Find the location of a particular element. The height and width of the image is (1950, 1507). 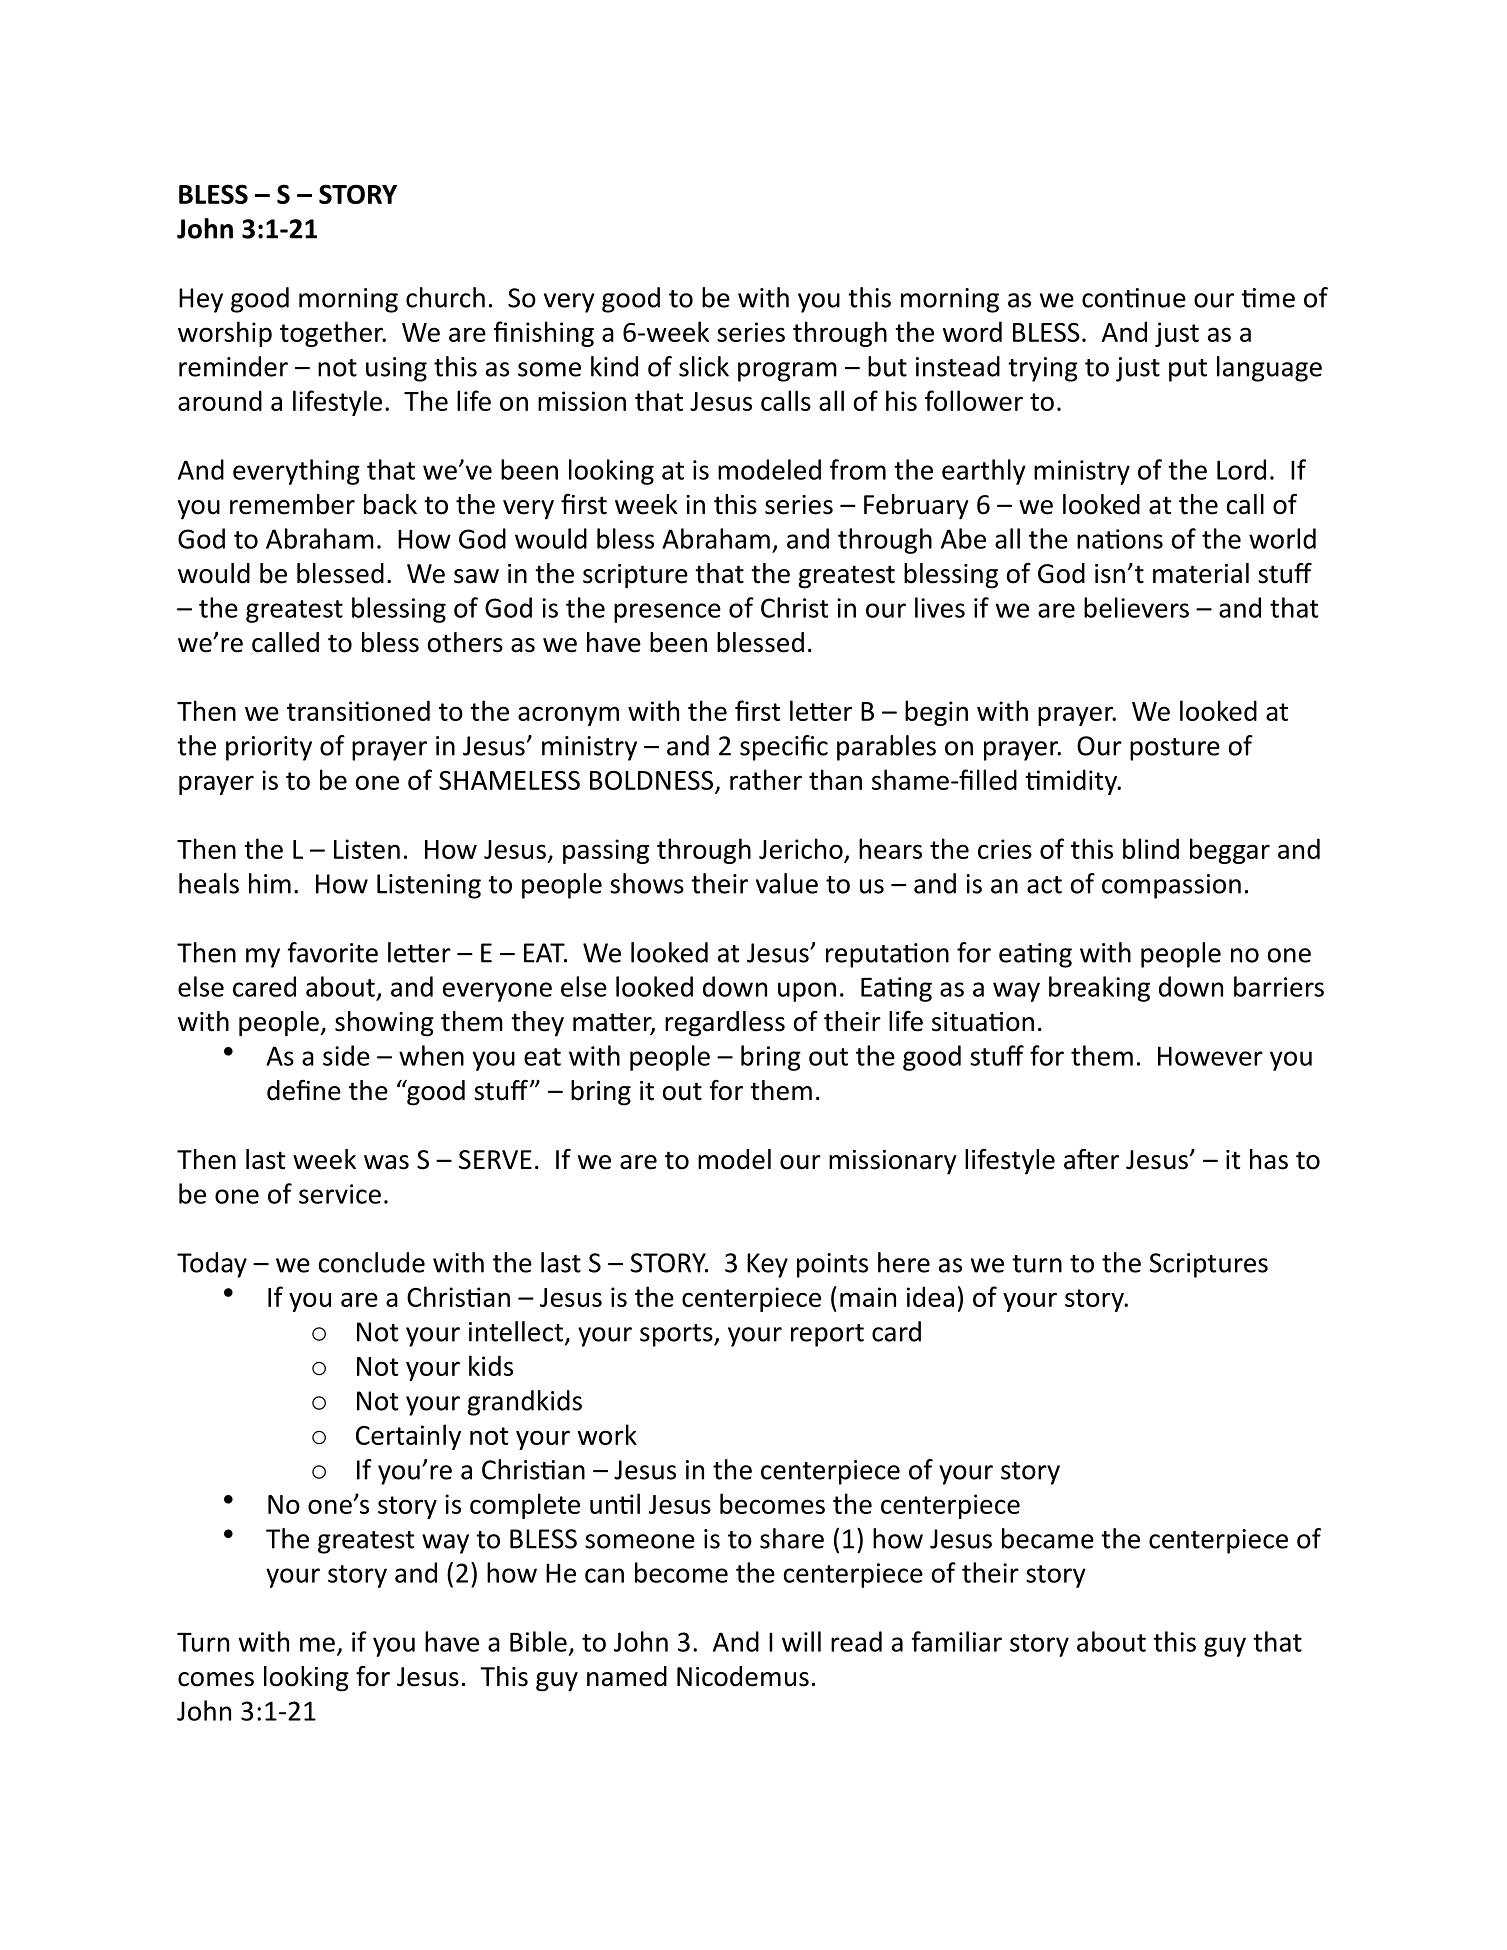

will is located at coordinates (801, 1641).
